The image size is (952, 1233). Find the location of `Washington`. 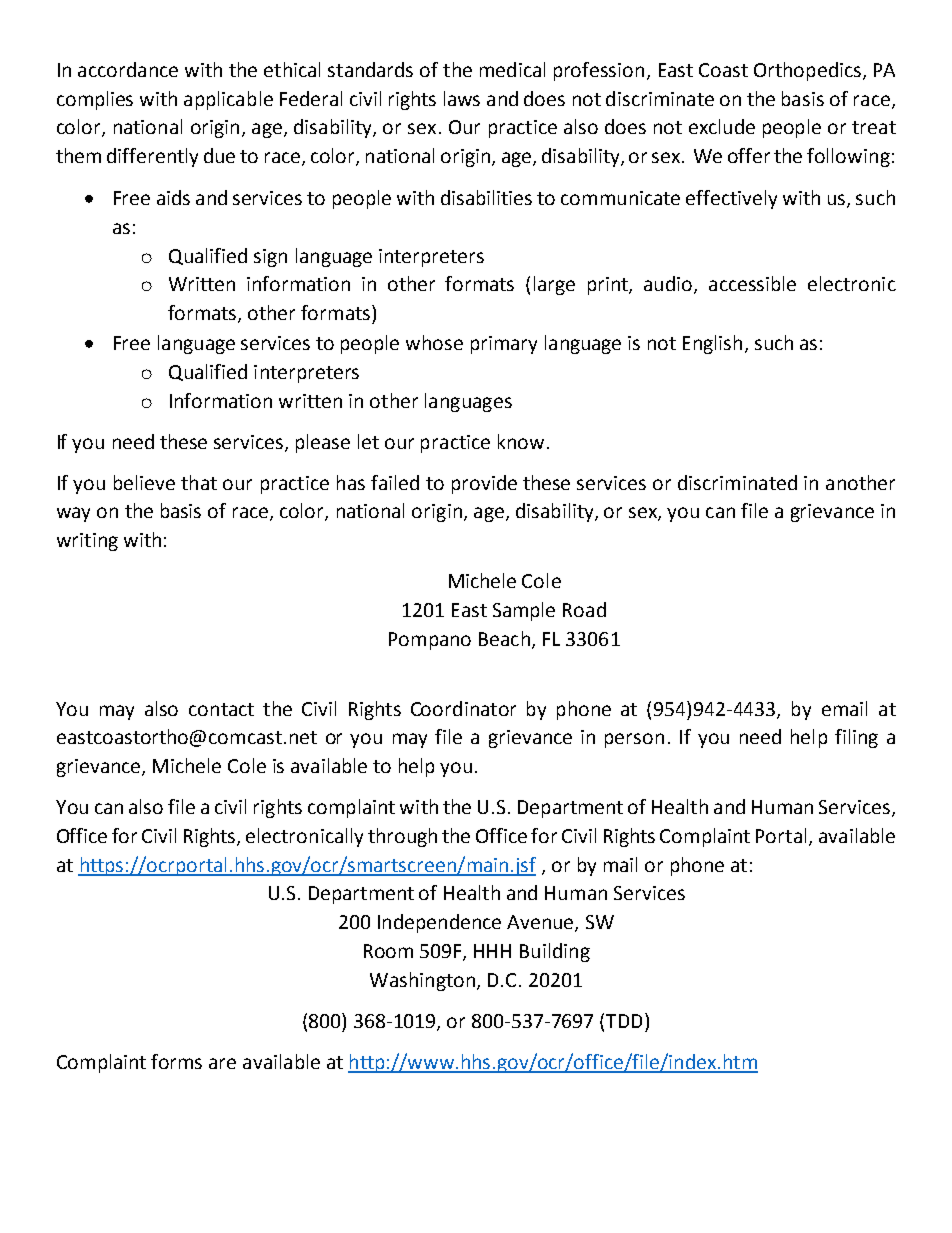

Washington is located at coordinates (422, 981).
